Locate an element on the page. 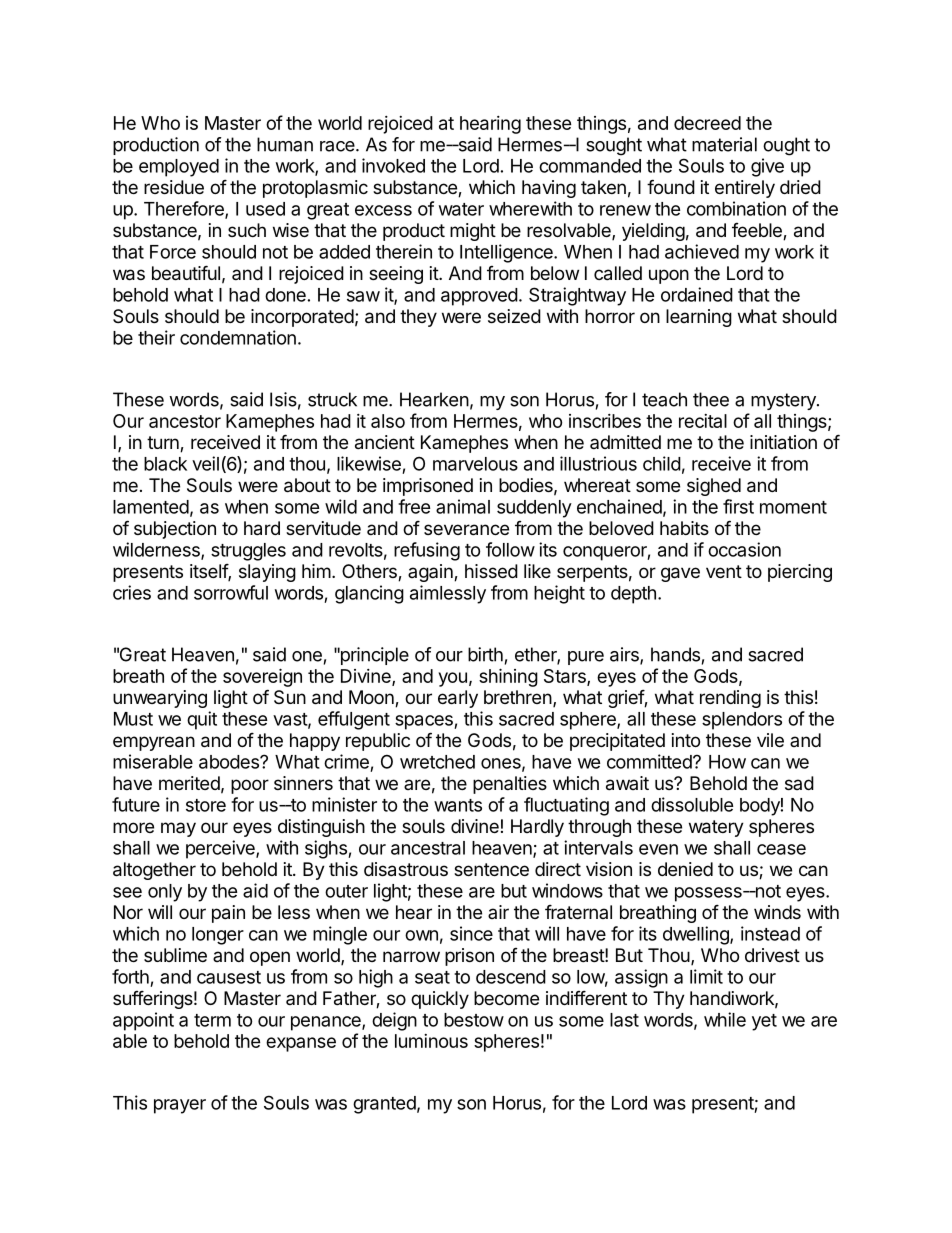 The height and width of the document is (1233, 952). prayer is located at coordinates (180, 1106).
